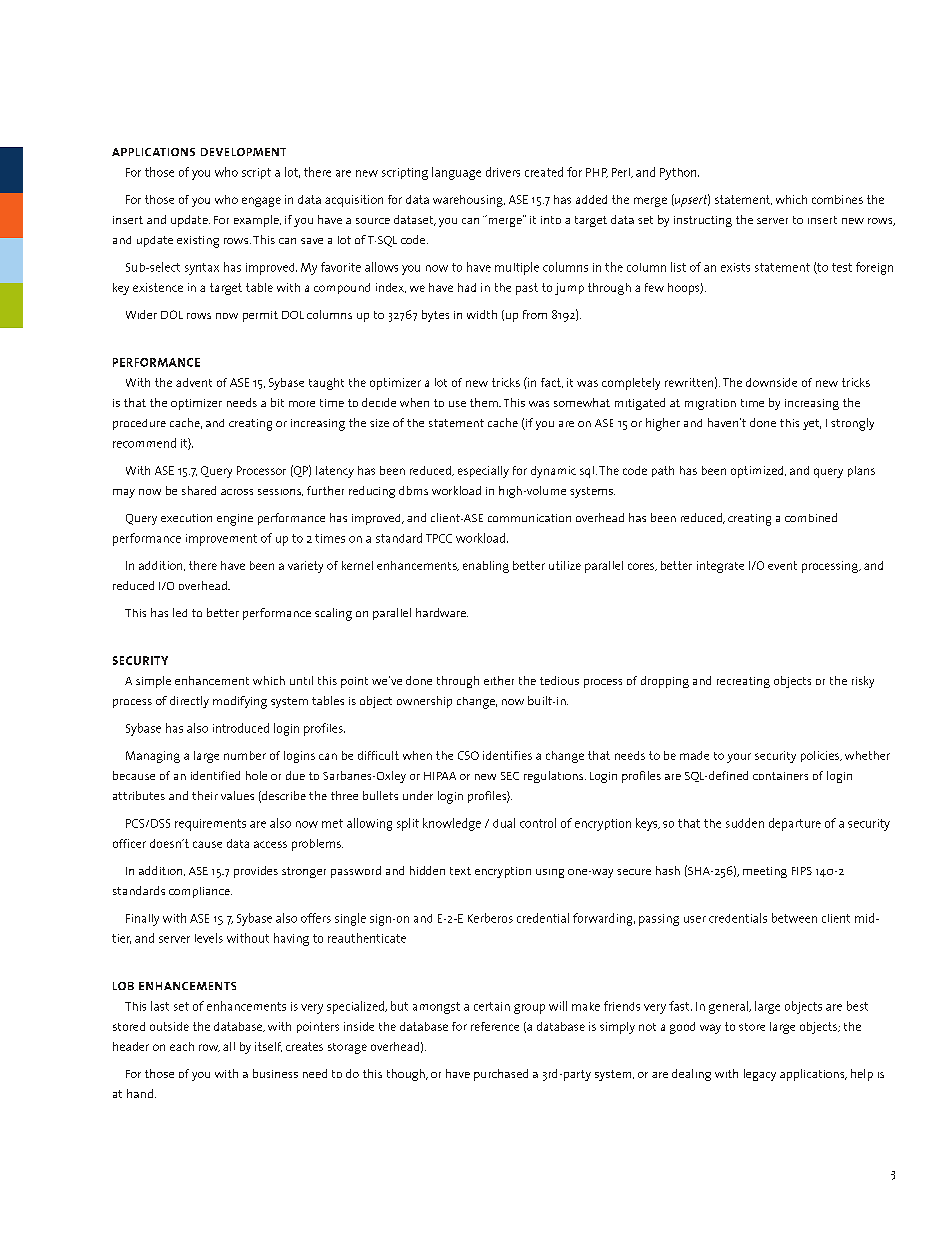  I want to click on fact, so click(552, 383).
